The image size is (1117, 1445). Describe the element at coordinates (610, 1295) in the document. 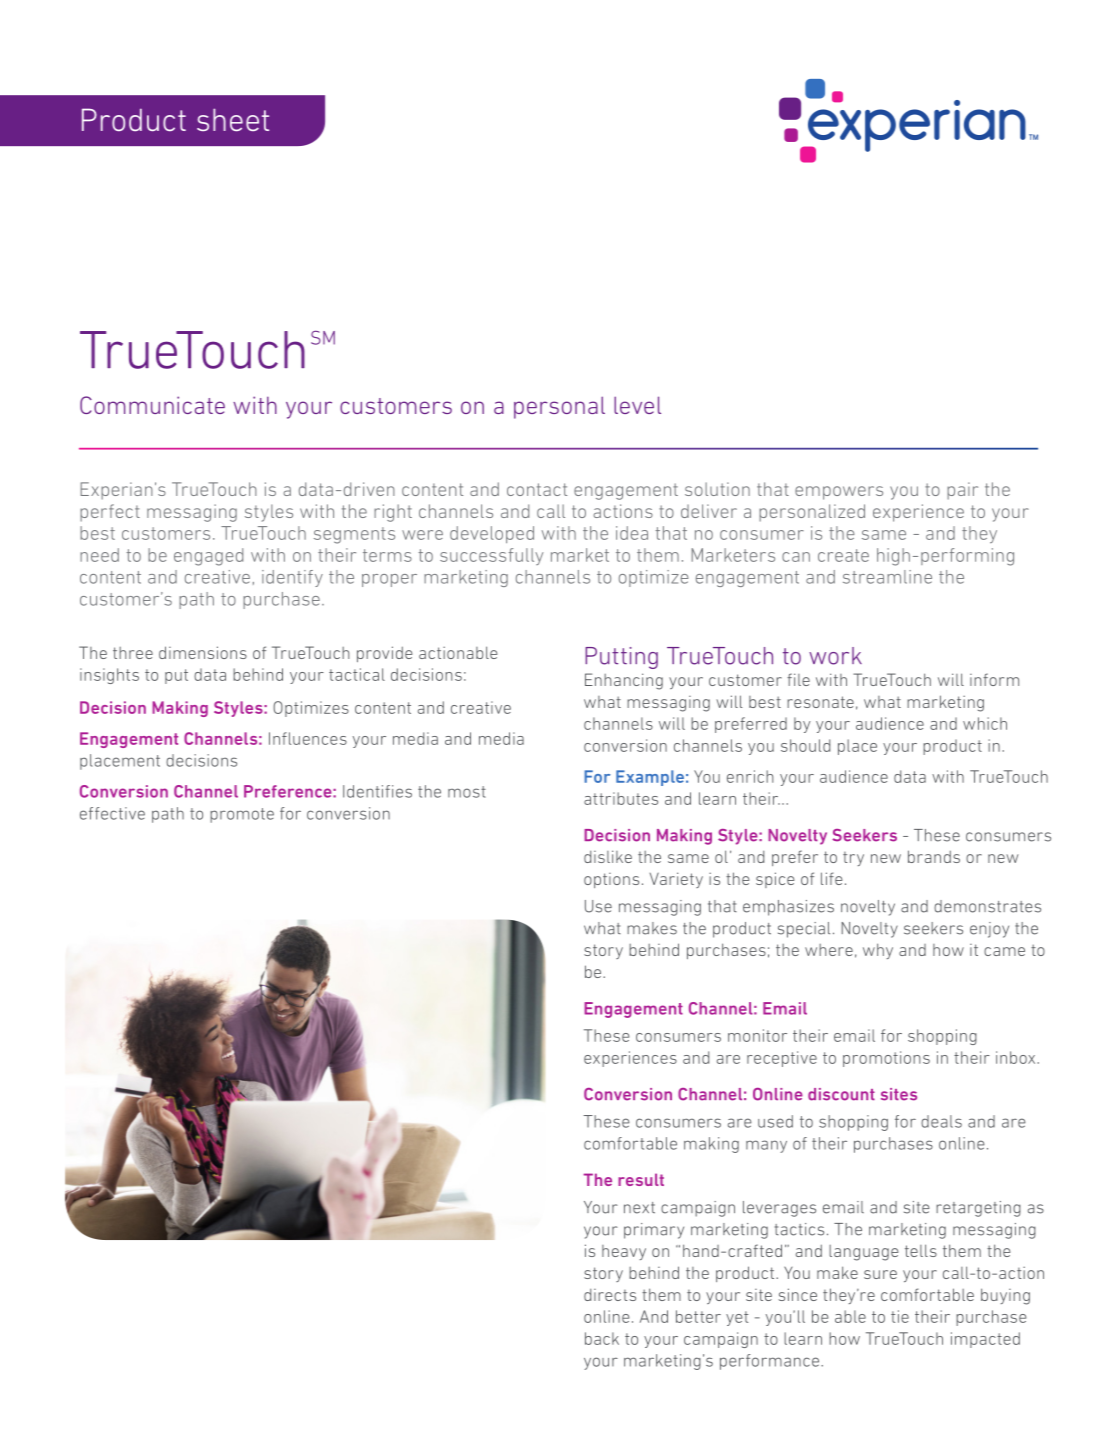

I see `directs` at that location.
